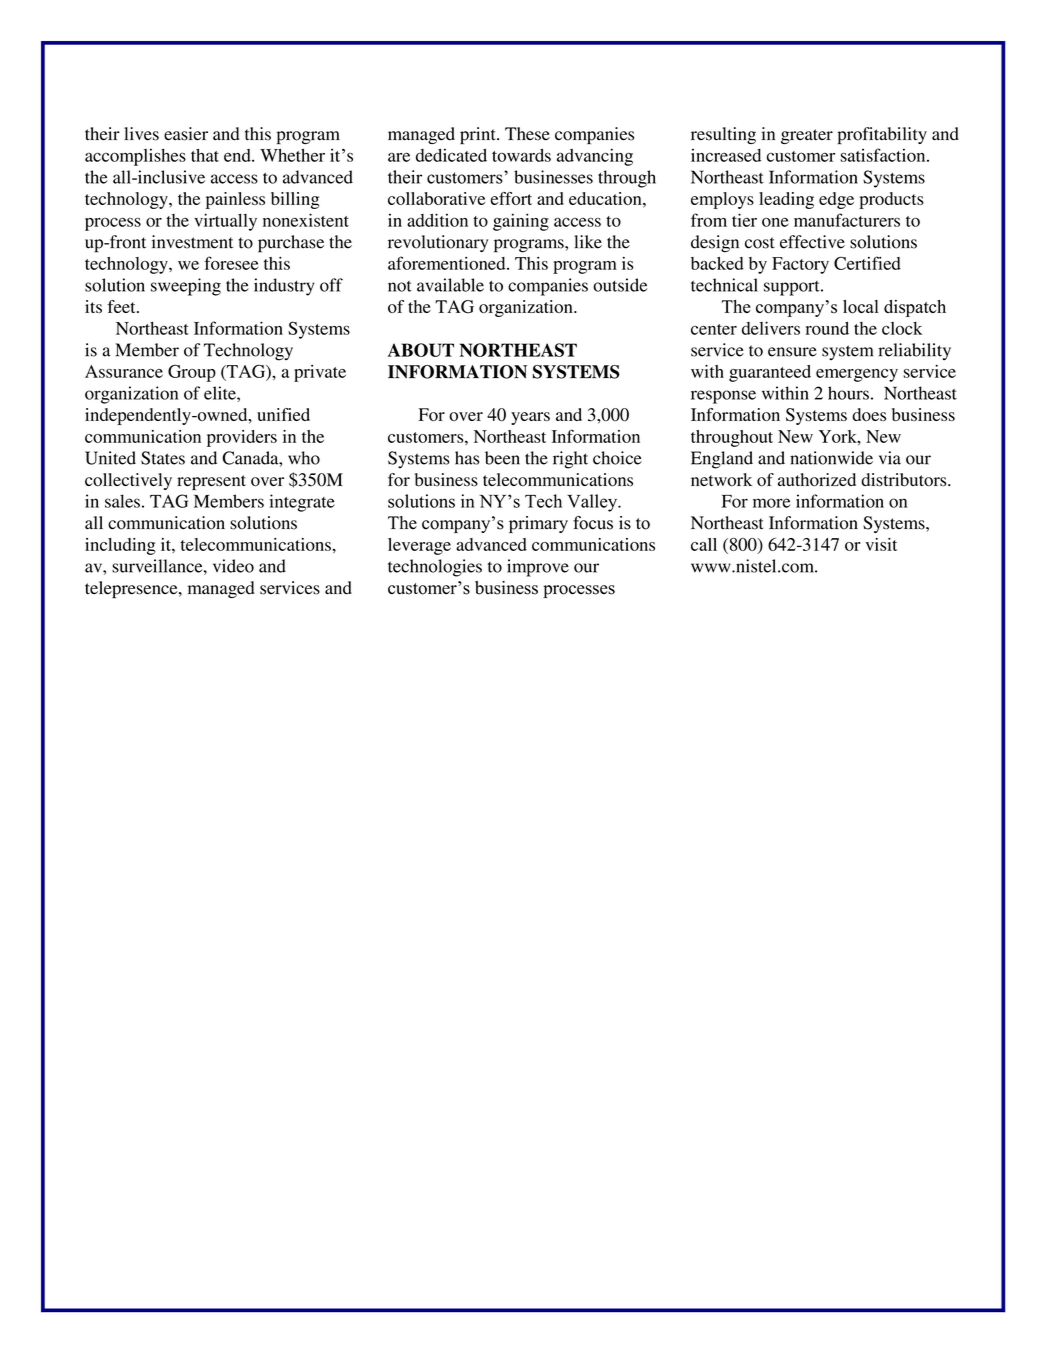  Describe the element at coordinates (521, 155) in the screenshot. I see `towards` at that location.
